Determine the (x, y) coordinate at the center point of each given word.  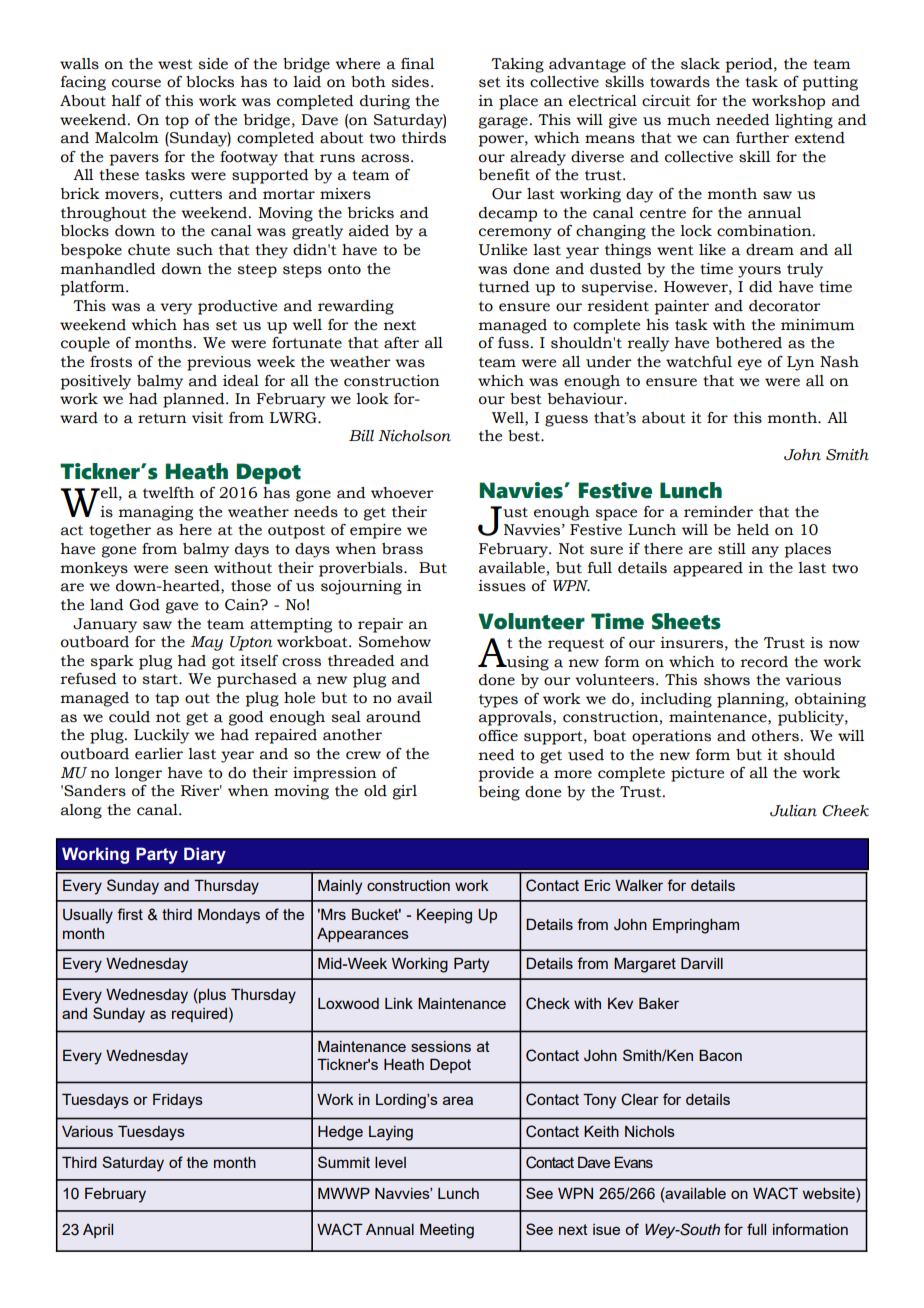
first (130, 914)
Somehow (395, 642)
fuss (513, 343)
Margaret (645, 965)
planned (195, 400)
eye (750, 365)
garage (503, 123)
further (762, 138)
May (207, 643)
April (98, 1231)
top (177, 122)
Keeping (444, 916)
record (764, 662)
